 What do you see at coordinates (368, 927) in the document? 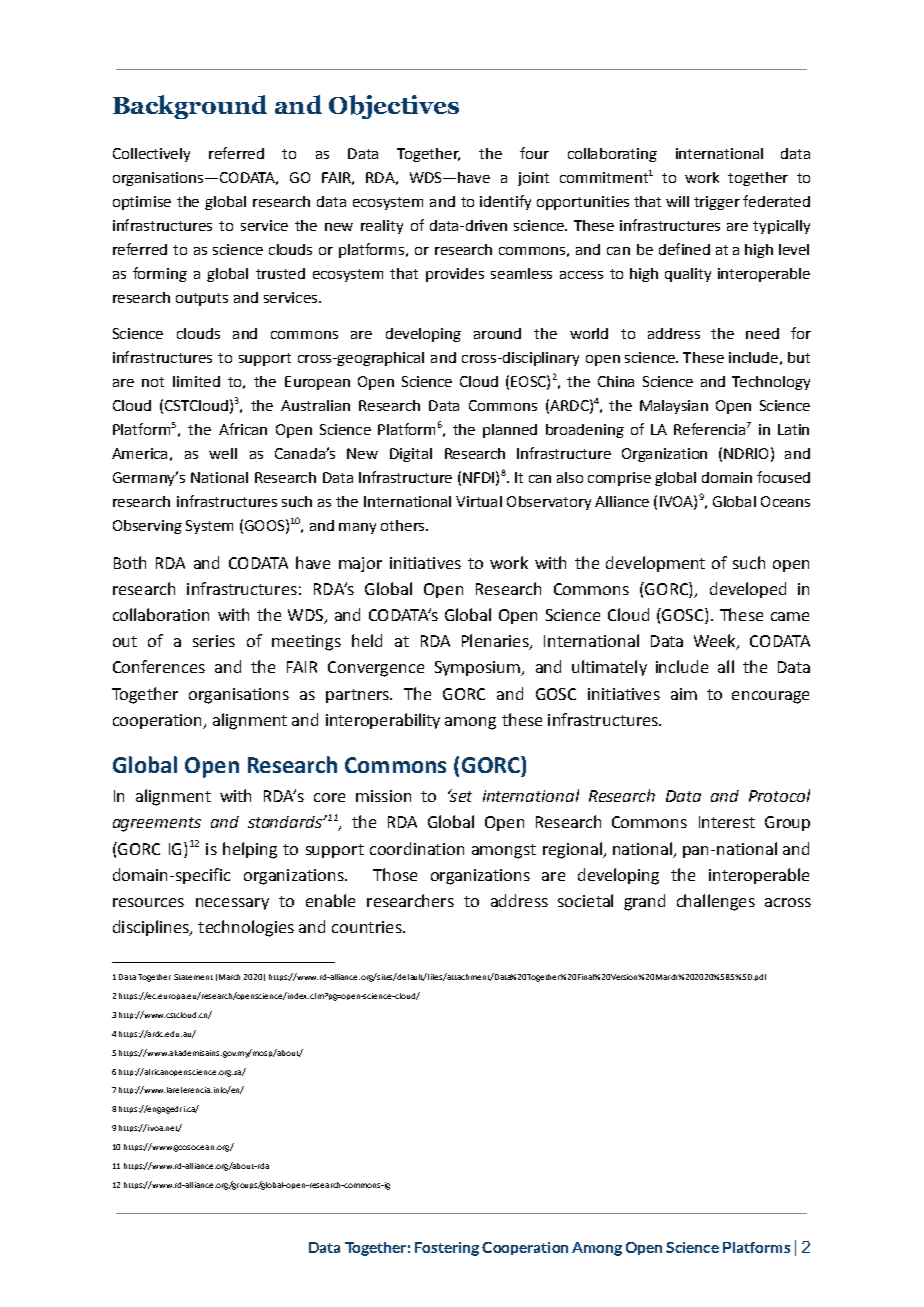
I see `countries` at bounding box center [368, 927].
